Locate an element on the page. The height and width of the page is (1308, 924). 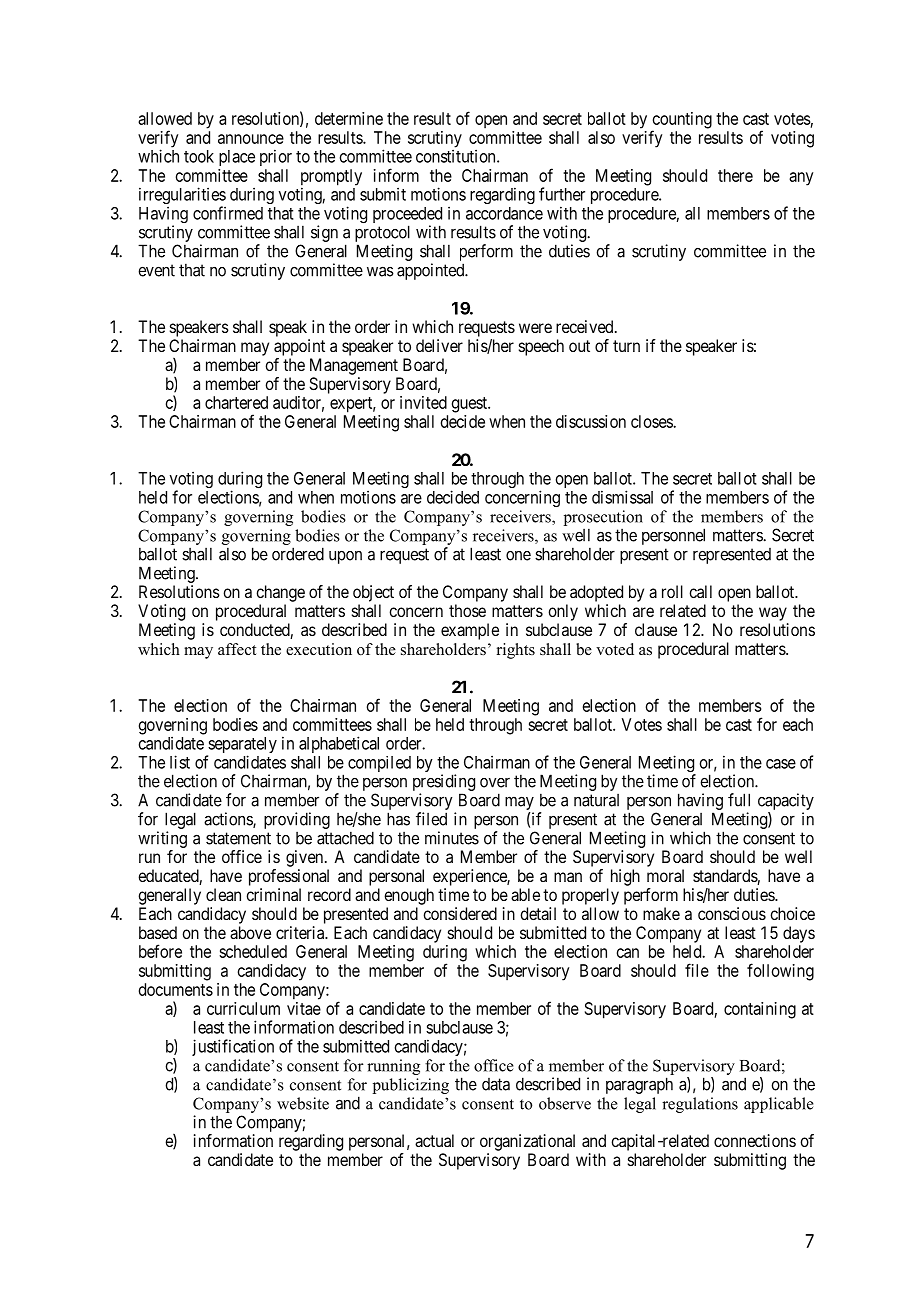
full is located at coordinates (739, 800).
